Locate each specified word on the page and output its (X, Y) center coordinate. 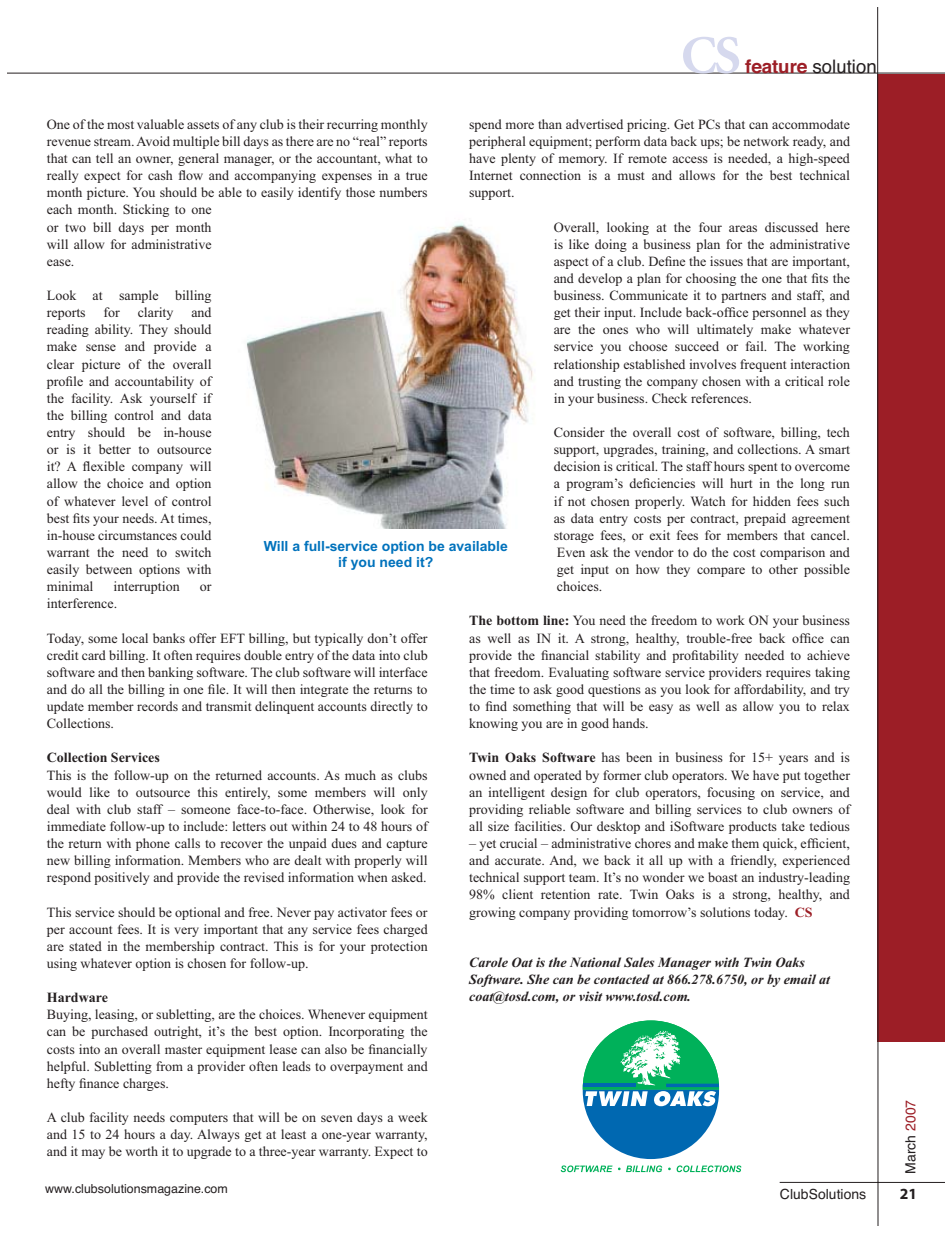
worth (142, 1151)
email (800, 979)
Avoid (153, 141)
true (416, 176)
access (690, 159)
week (413, 1117)
